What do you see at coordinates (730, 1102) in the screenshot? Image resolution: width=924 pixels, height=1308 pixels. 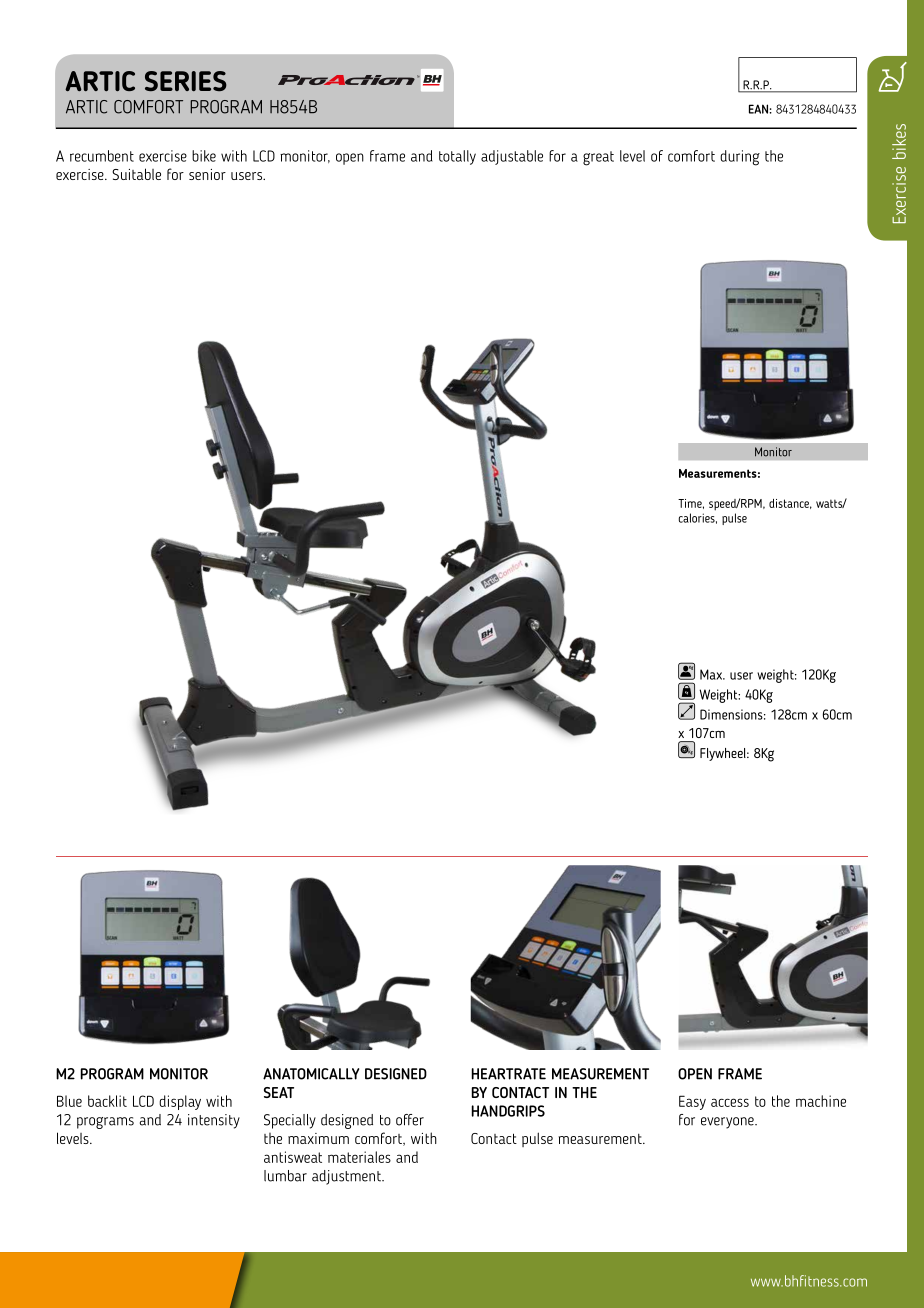 I see `access` at bounding box center [730, 1102].
